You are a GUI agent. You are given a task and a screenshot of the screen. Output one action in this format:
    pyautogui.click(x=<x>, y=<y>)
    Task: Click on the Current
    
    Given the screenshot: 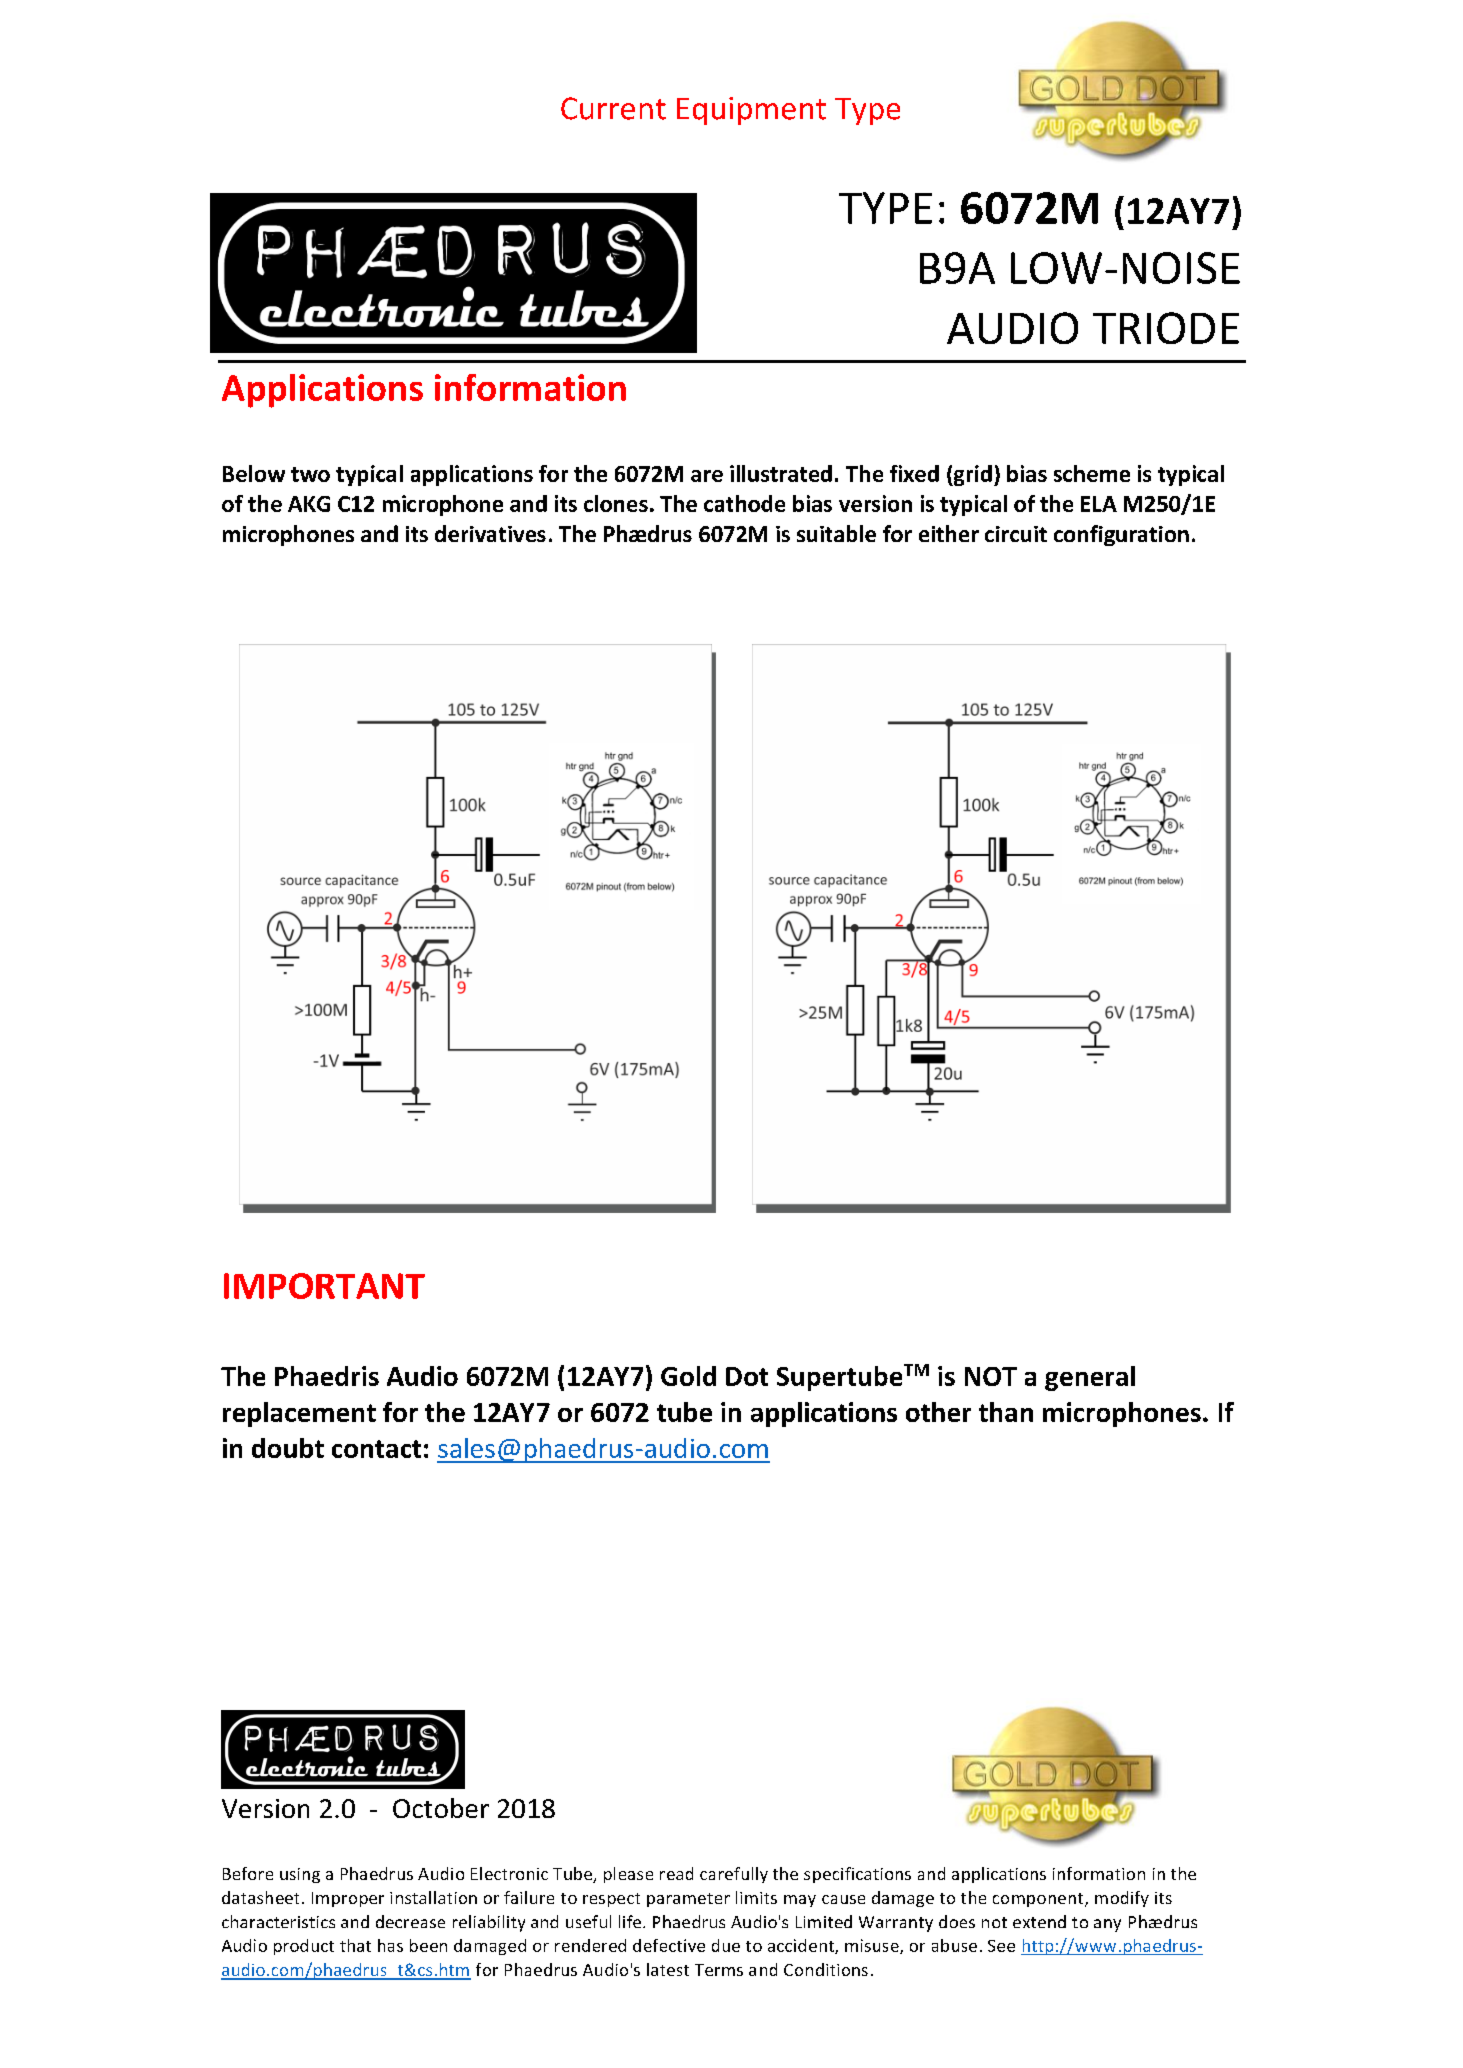 What is the action you would take?
    pyautogui.click(x=613, y=108)
